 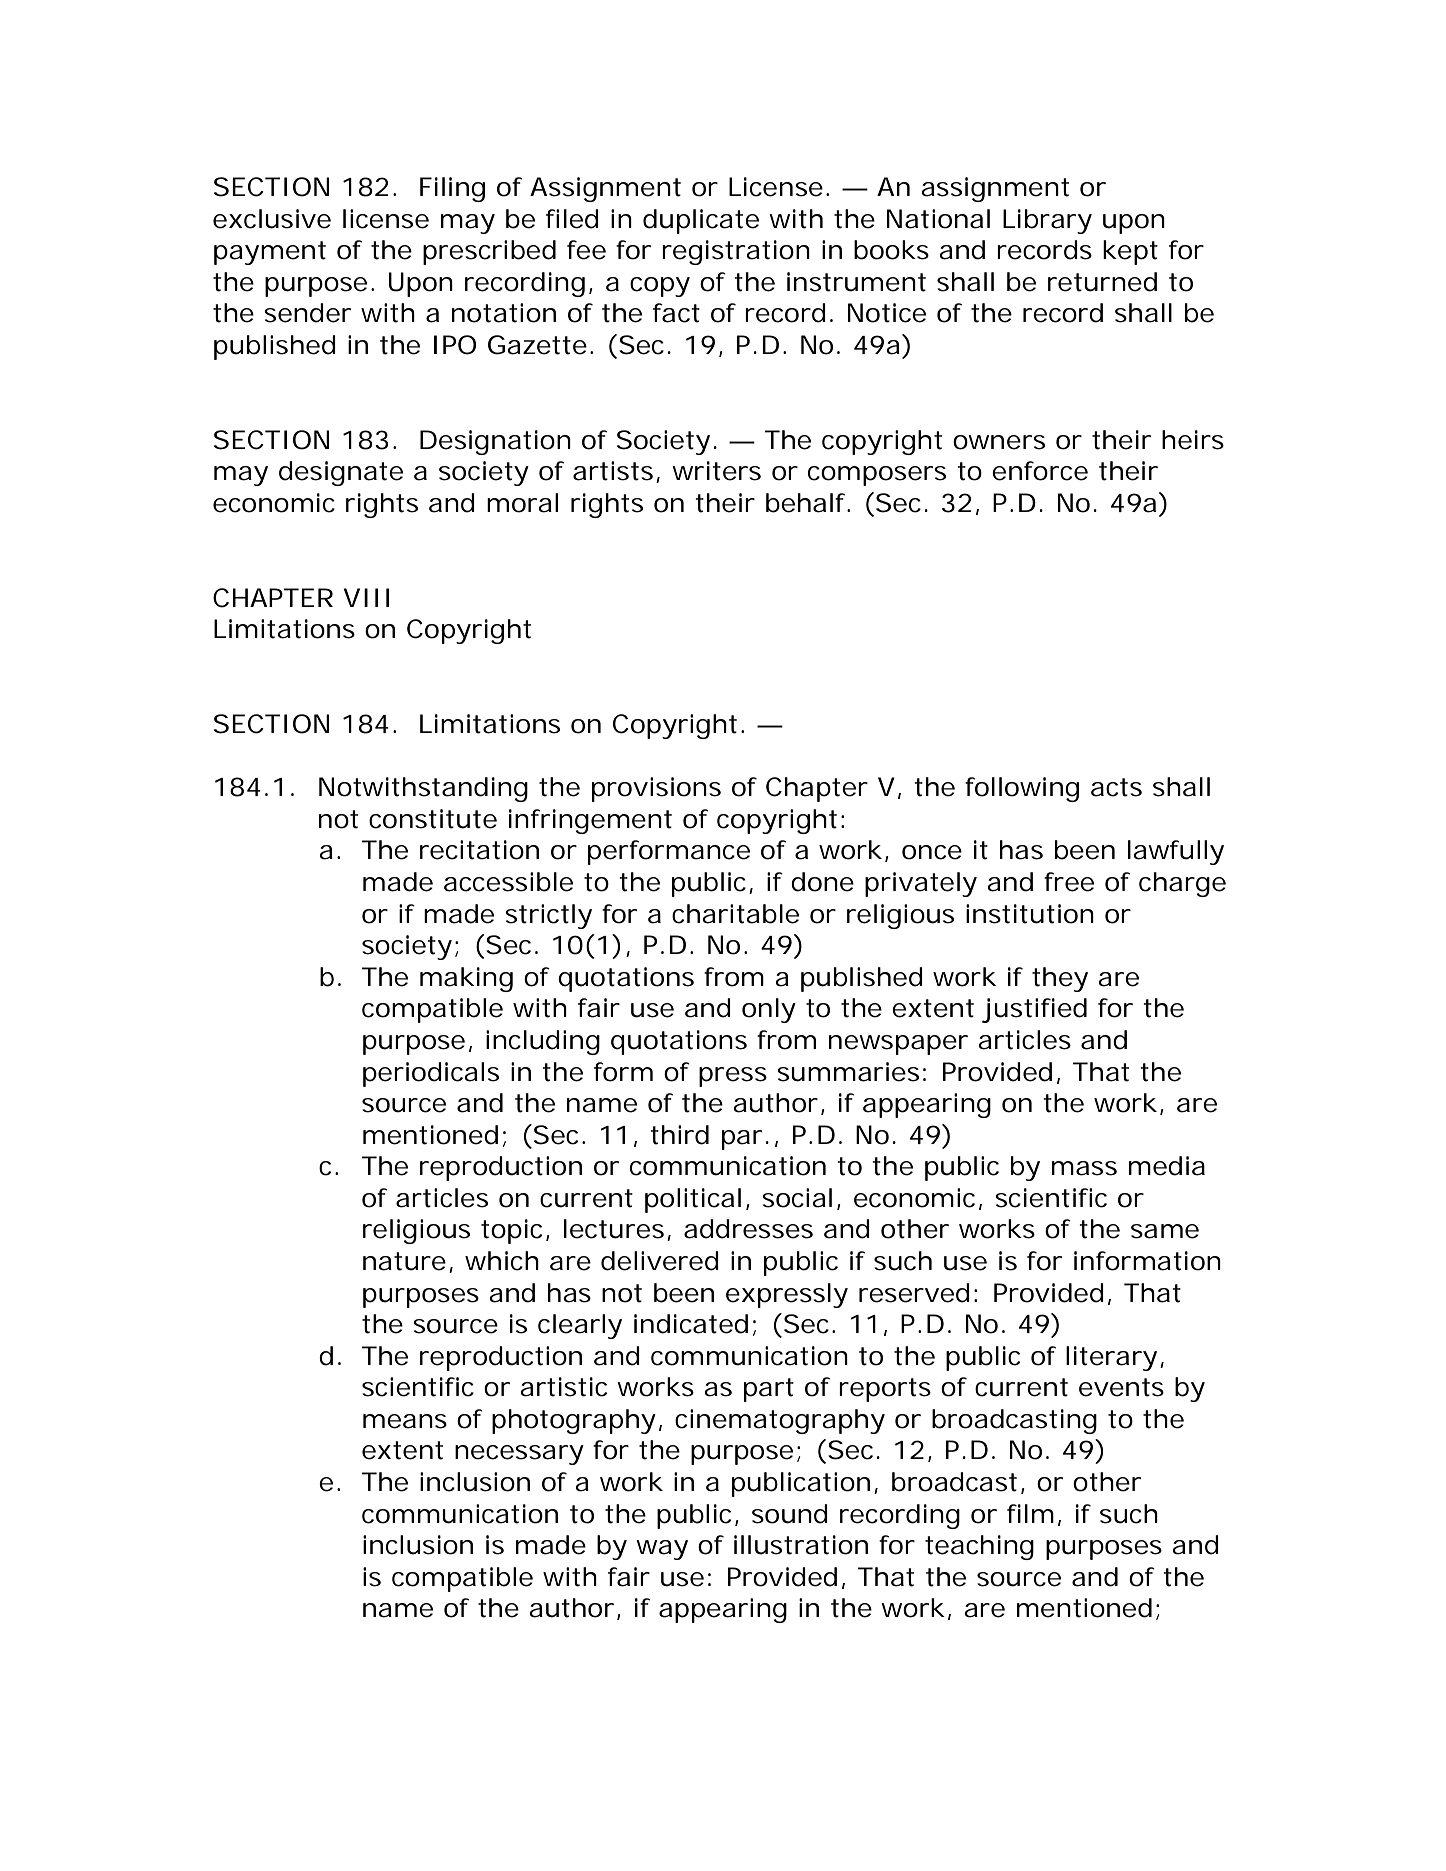 I want to click on acts, so click(x=1116, y=787).
